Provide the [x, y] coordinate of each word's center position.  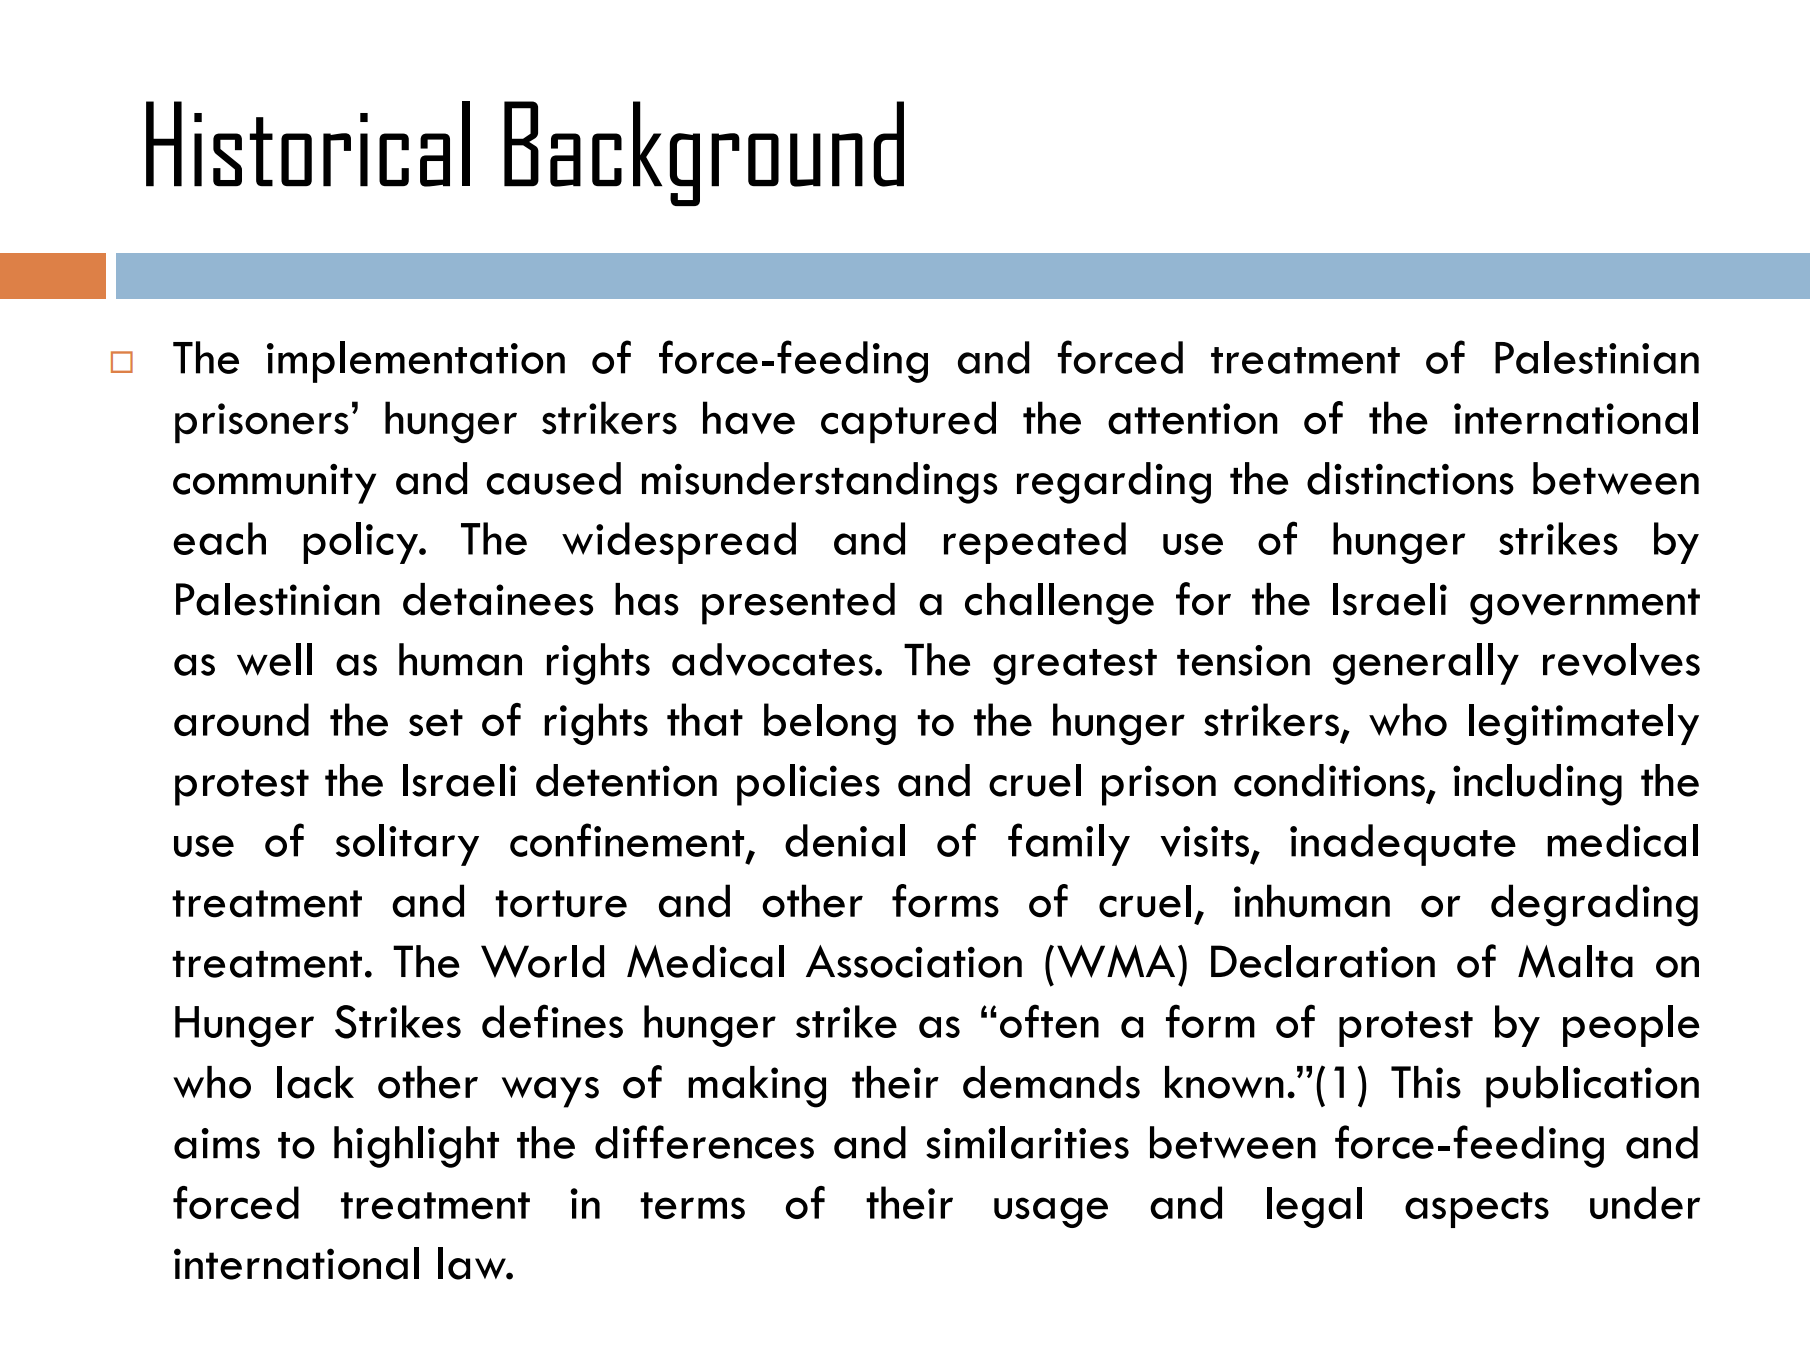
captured [908, 422]
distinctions [1410, 478]
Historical [308, 144]
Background [704, 153]
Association [914, 961]
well [274, 659]
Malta [1575, 961]
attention [1193, 419]
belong [830, 724]
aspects [1477, 1210]
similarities [1027, 1142]
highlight [416, 1147]
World [542, 961]
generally [1426, 664]
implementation [416, 362]
